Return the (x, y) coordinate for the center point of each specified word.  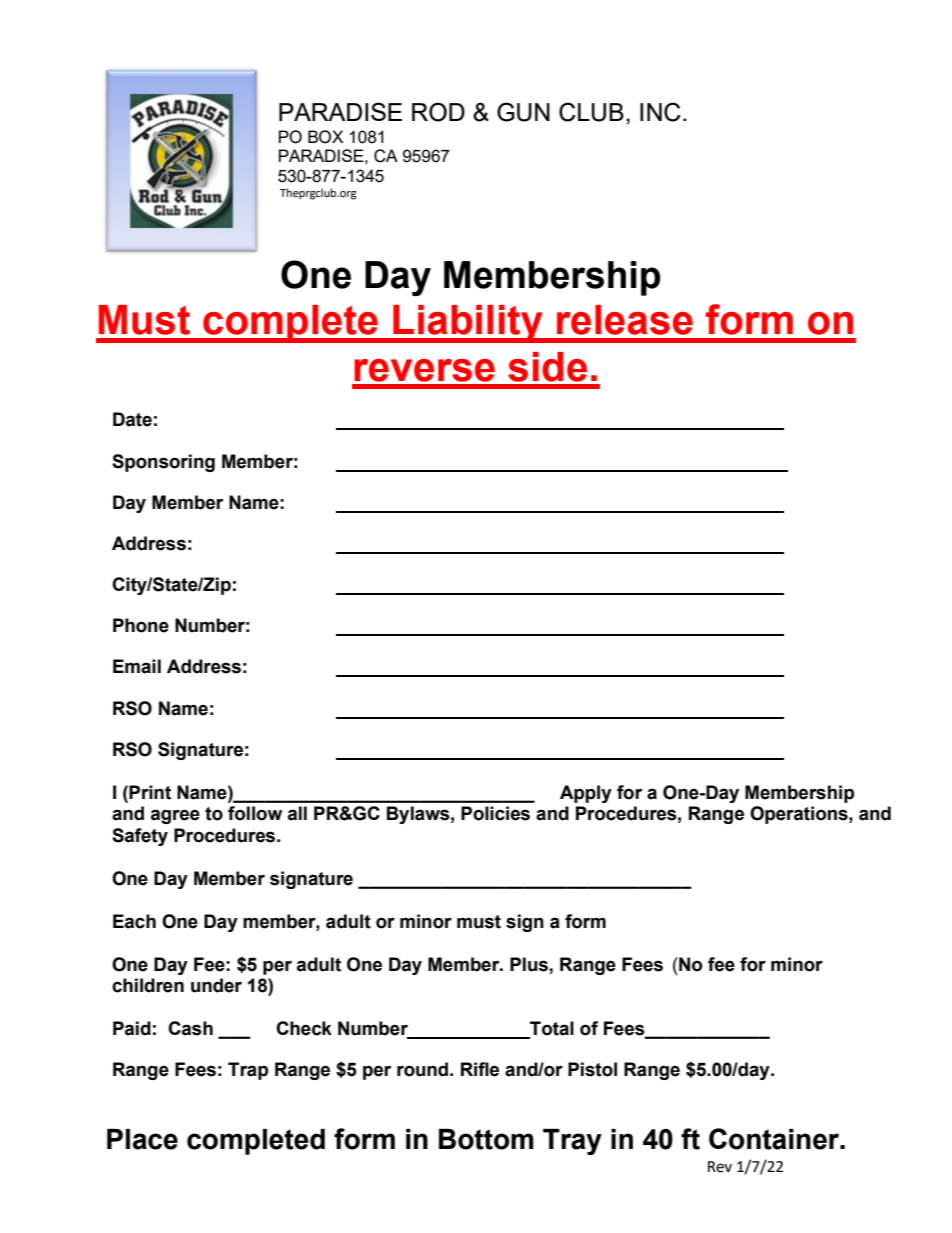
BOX (325, 137)
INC (660, 112)
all (297, 813)
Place (142, 1139)
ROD (438, 112)
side (547, 367)
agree (175, 816)
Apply (586, 794)
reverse (424, 370)
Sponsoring (163, 463)
